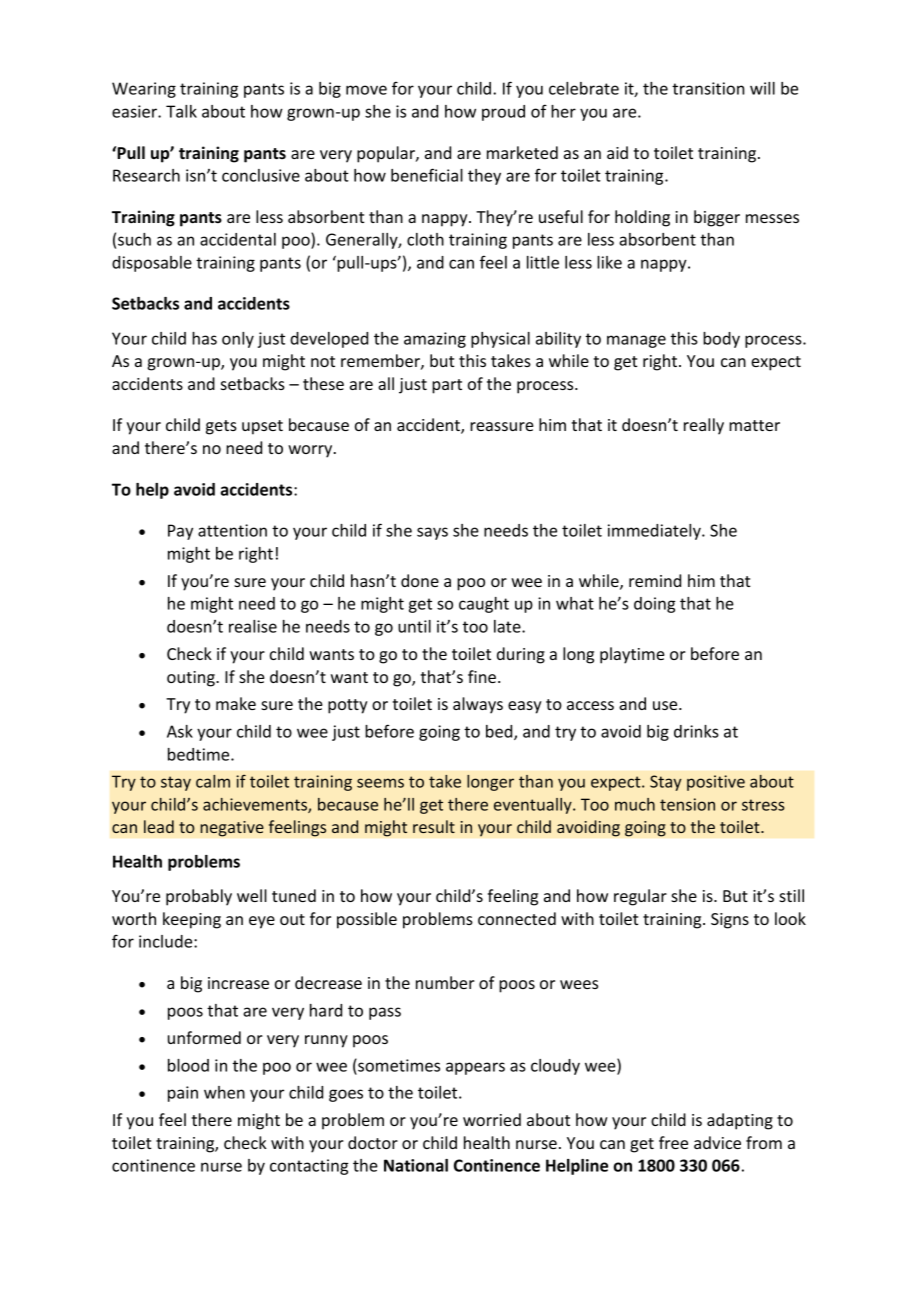 This screenshot has width=924, height=1308. Describe the element at coordinates (484, 605) in the screenshot. I see `caught` at that location.
